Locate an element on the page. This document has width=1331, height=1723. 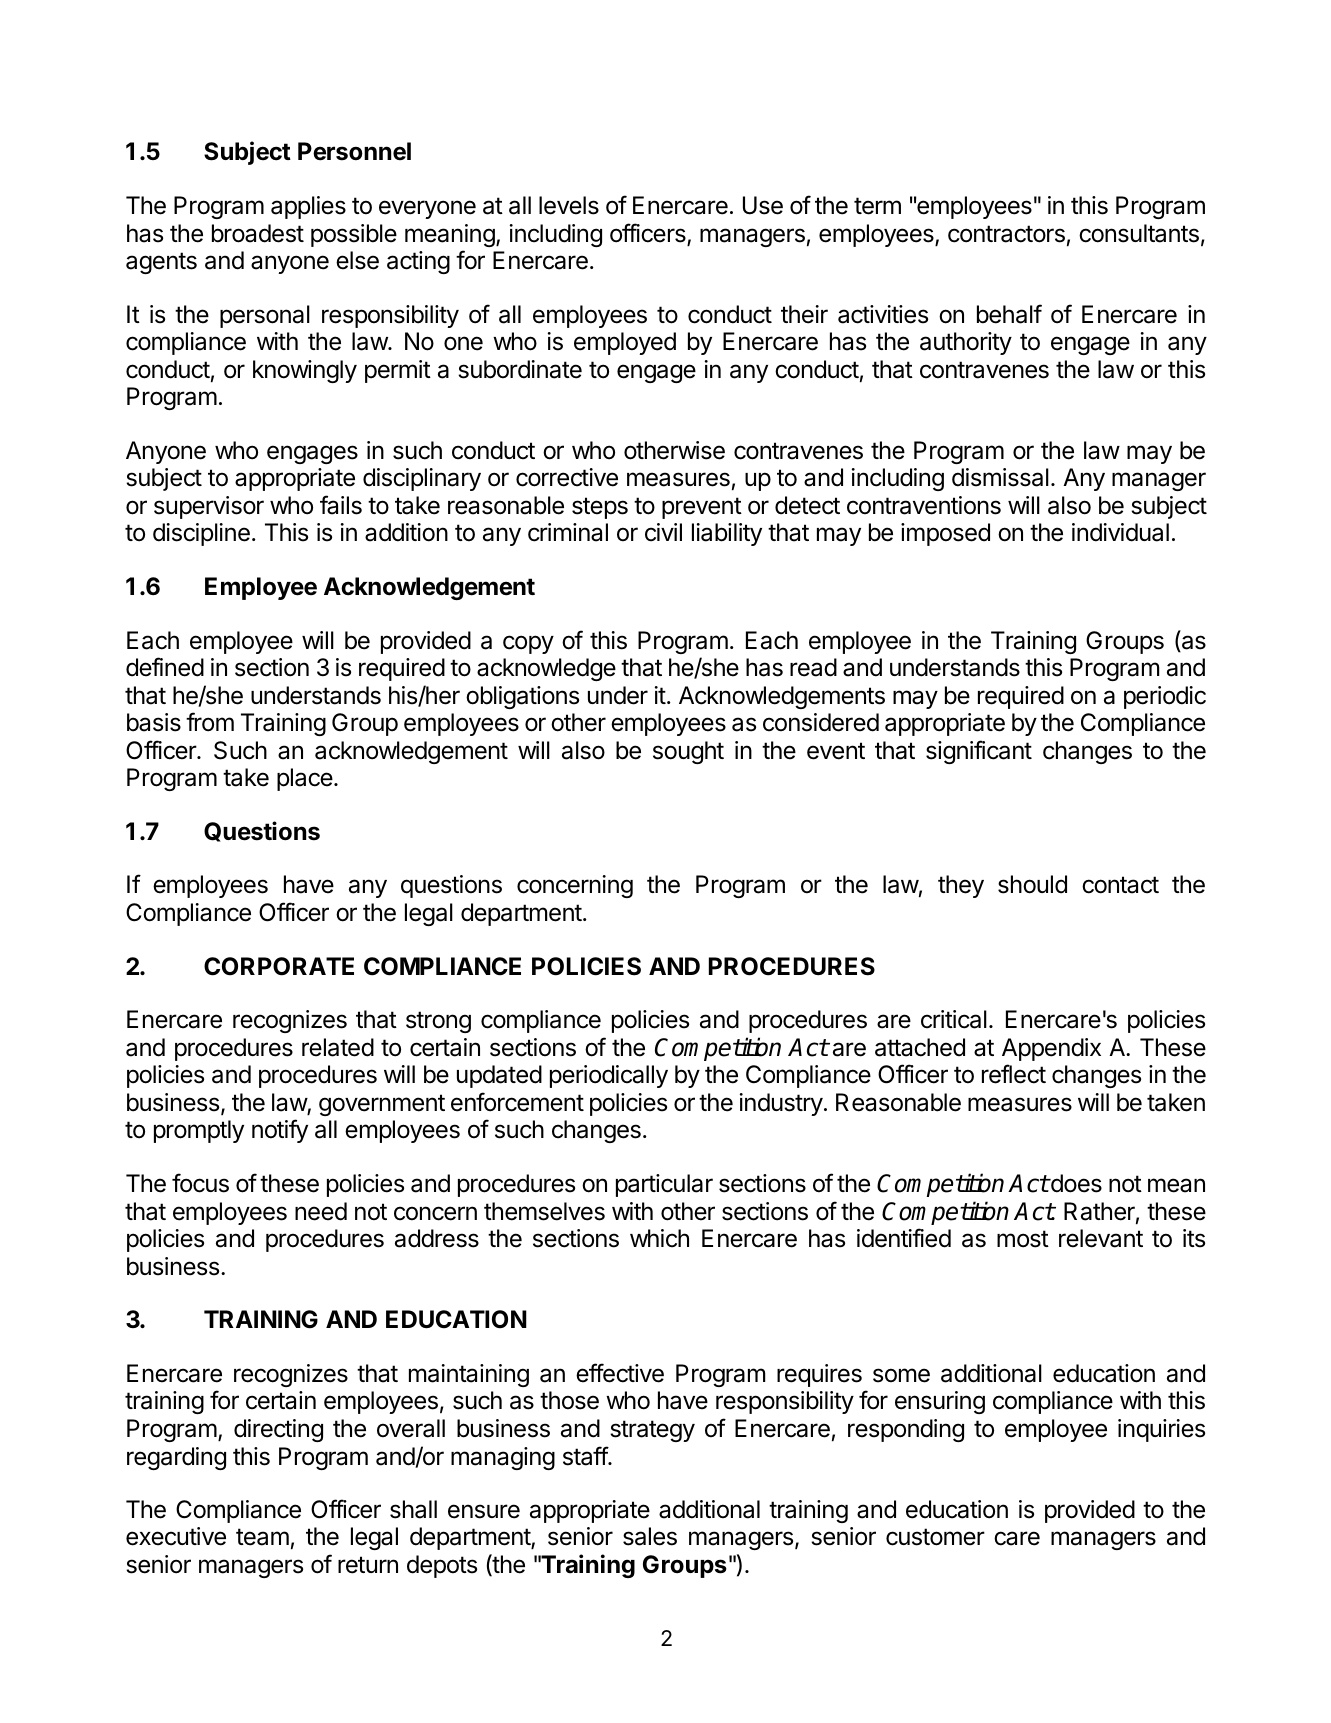
sales is located at coordinates (650, 1536).
